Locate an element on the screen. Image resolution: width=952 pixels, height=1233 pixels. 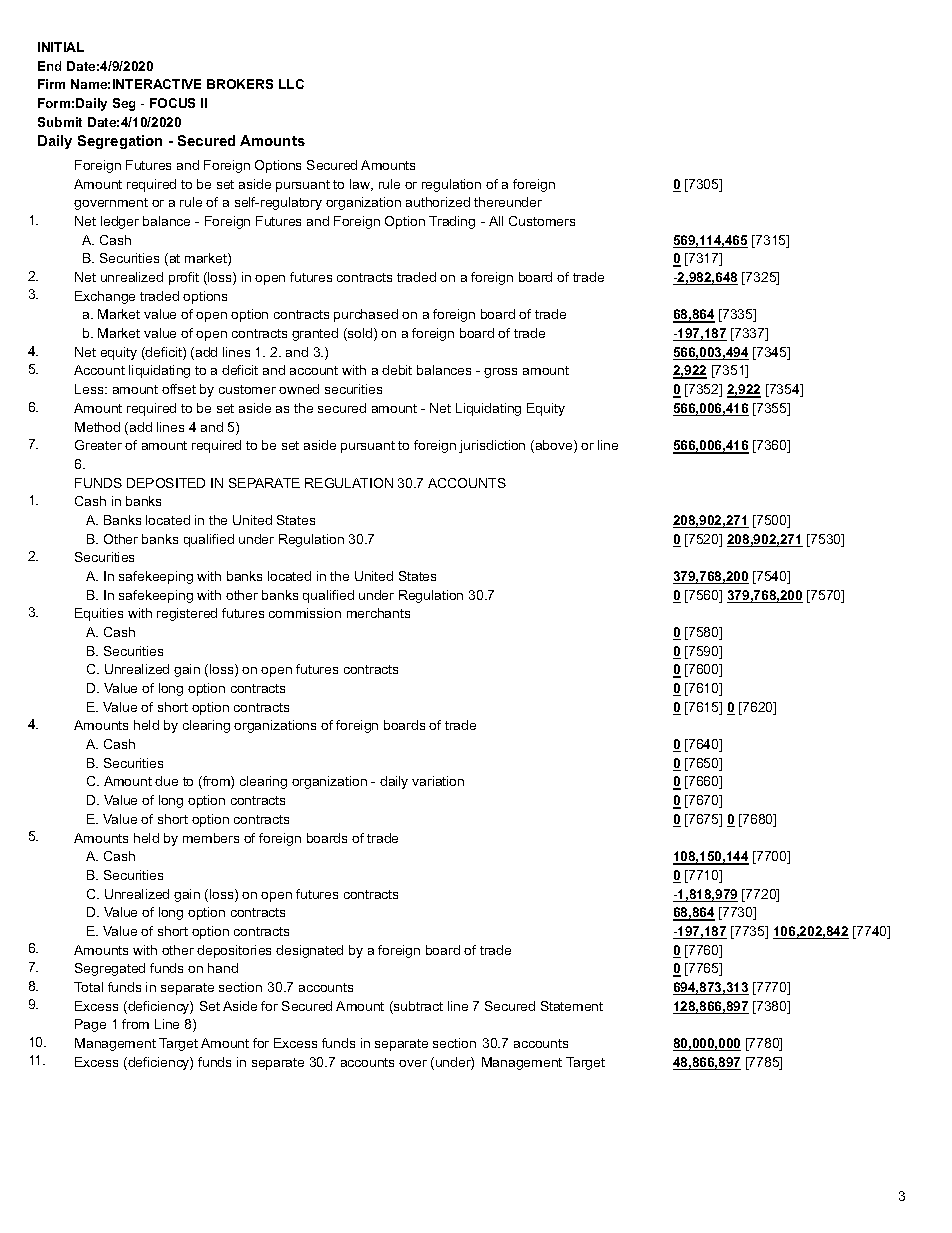
variation is located at coordinates (438, 781).
